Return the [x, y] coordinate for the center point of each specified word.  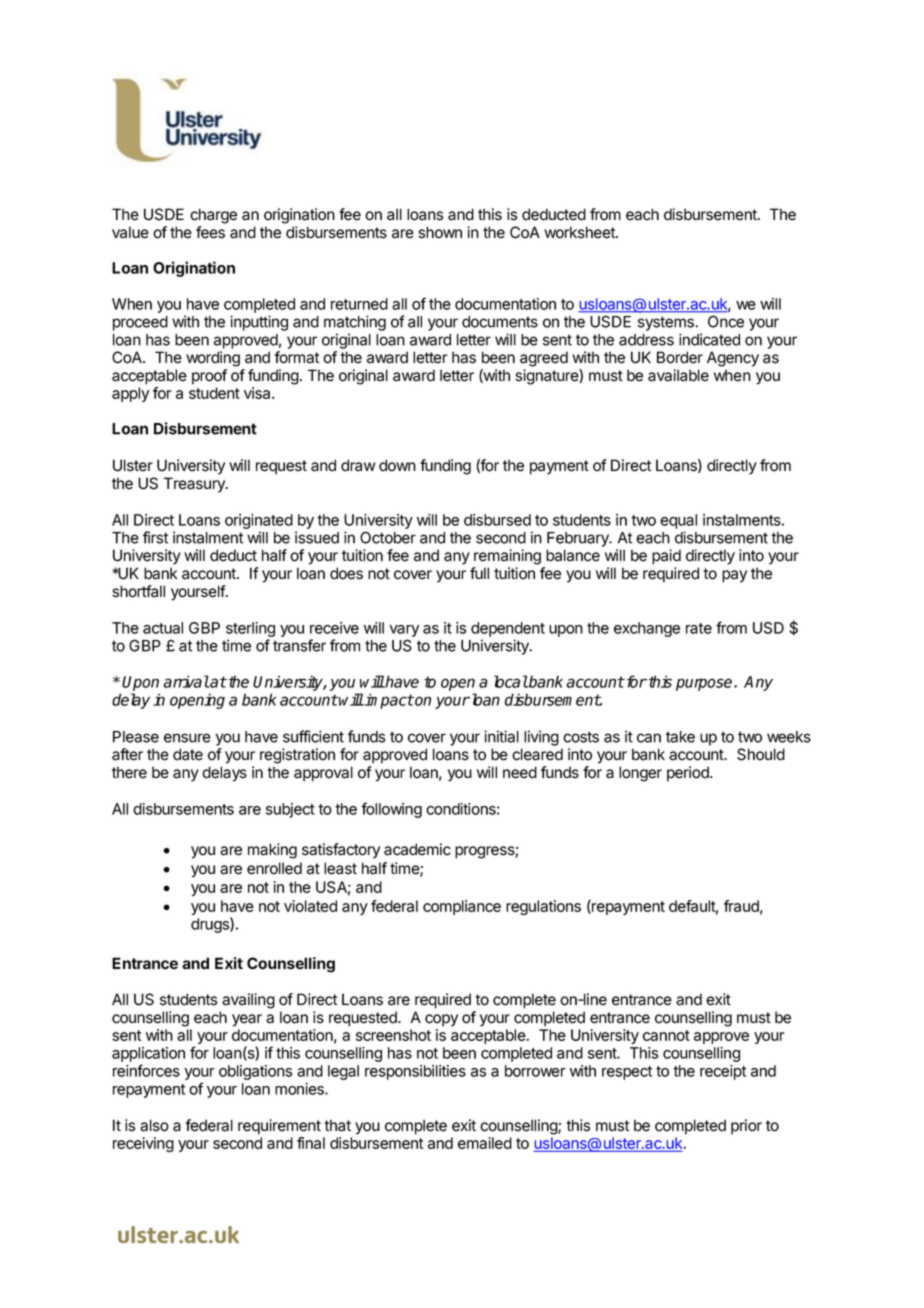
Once [726, 321]
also [154, 1125]
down [397, 465]
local [511, 681]
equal [678, 521]
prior [746, 1127]
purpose [705, 684]
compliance [462, 907]
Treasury [195, 485]
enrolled [274, 868]
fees [210, 232]
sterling [250, 629]
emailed [485, 1143]
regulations [543, 907]
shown [440, 232]
